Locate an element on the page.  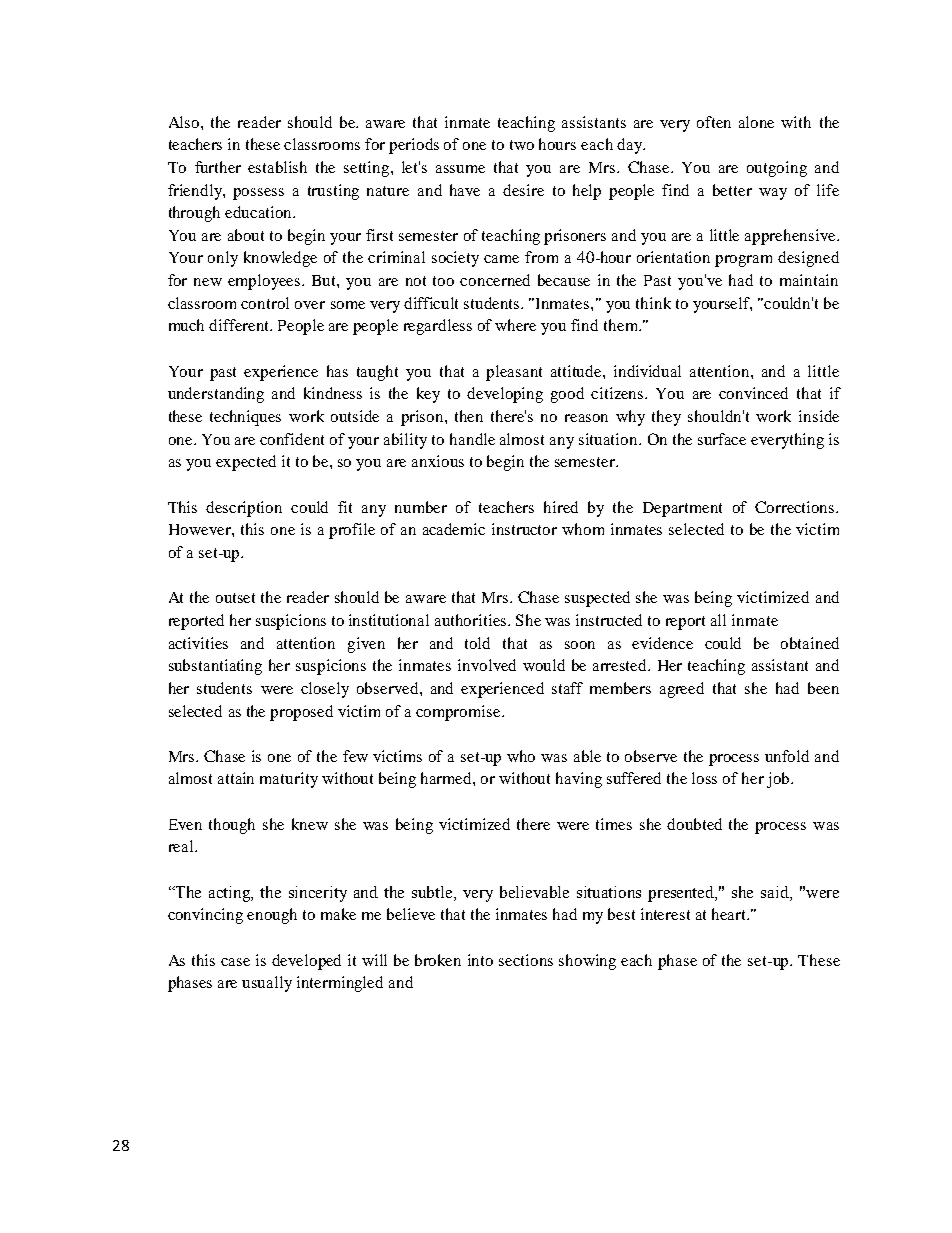
where is located at coordinates (515, 325).
